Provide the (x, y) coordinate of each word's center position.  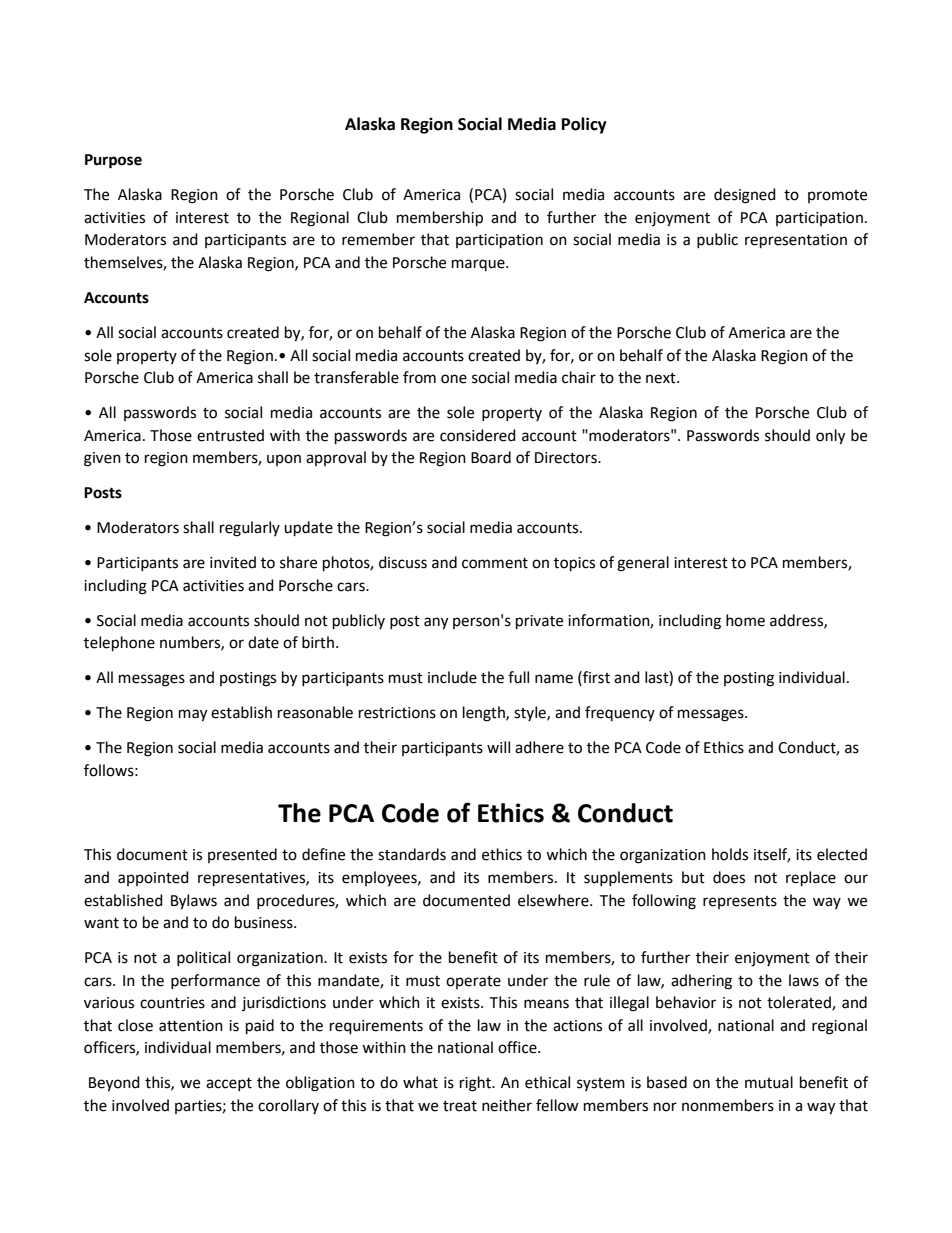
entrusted (230, 435)
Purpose (113, 161)
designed (745, 196)
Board (491, 457)
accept (229, 1084)
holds (730, 854)
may (193, 715)
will (498, 747)
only (830, 437)
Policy (584, 125)
